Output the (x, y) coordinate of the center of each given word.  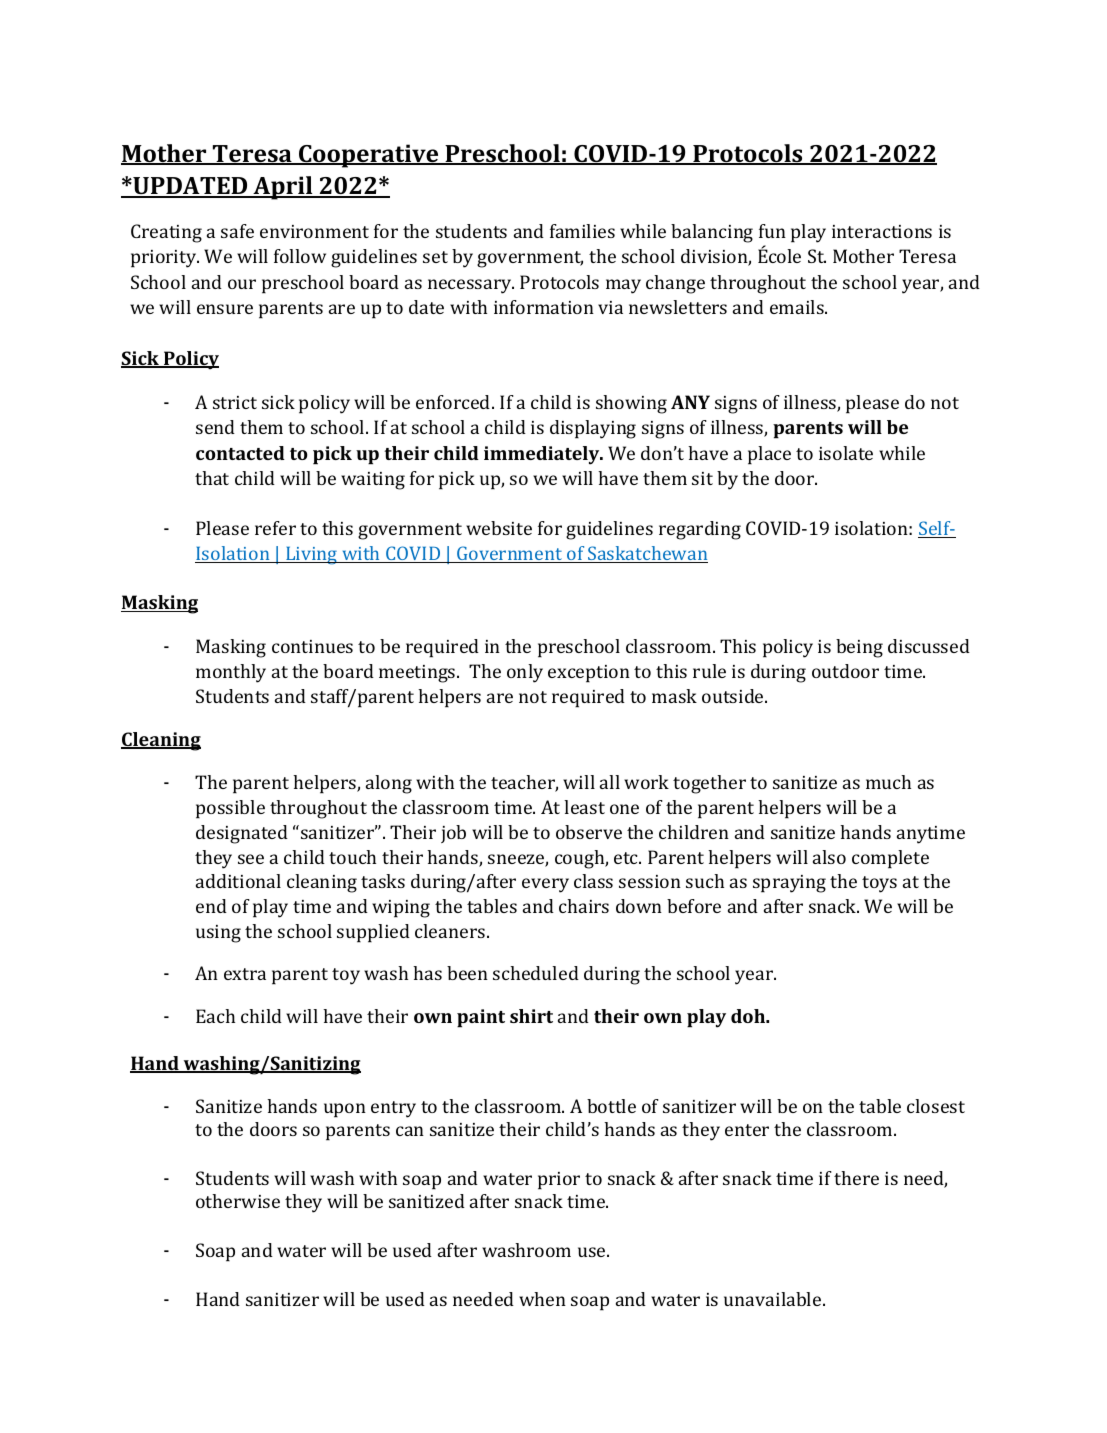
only (525, 673)
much (888, 782)
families (582, 231)
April (283, 188)
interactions (882, 231)
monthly (231, 673)
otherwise (238, 1201)
